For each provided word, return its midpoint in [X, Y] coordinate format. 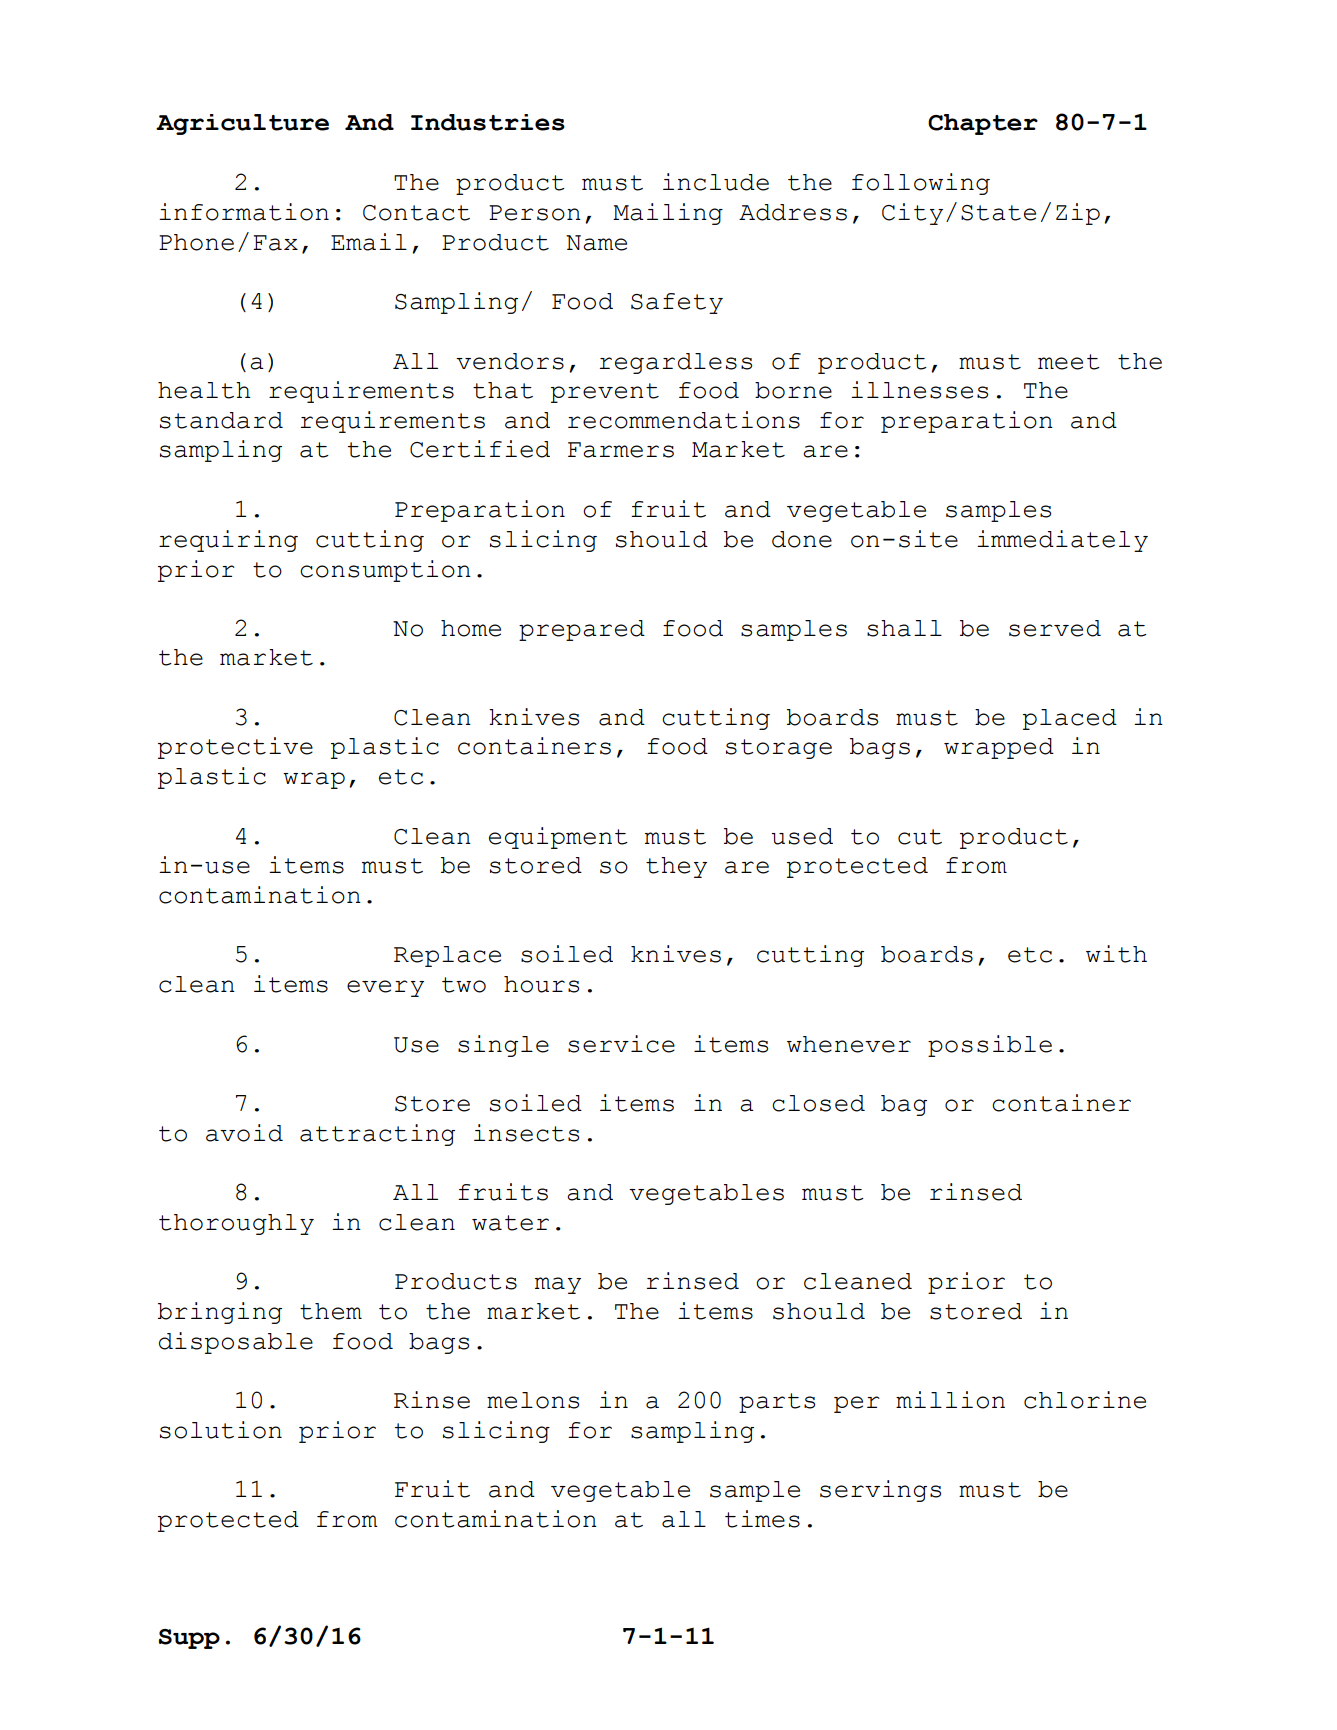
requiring [228, 541]
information [244, 212]
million [950, 1400]
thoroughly [236, 1224]
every [385, 988]
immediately [1062, 541]
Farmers [621, 450]
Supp [189, 1639]
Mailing [668, 214]
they [676, 867]
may [558, 1285]
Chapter [983, 124]
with [1116, 954]
